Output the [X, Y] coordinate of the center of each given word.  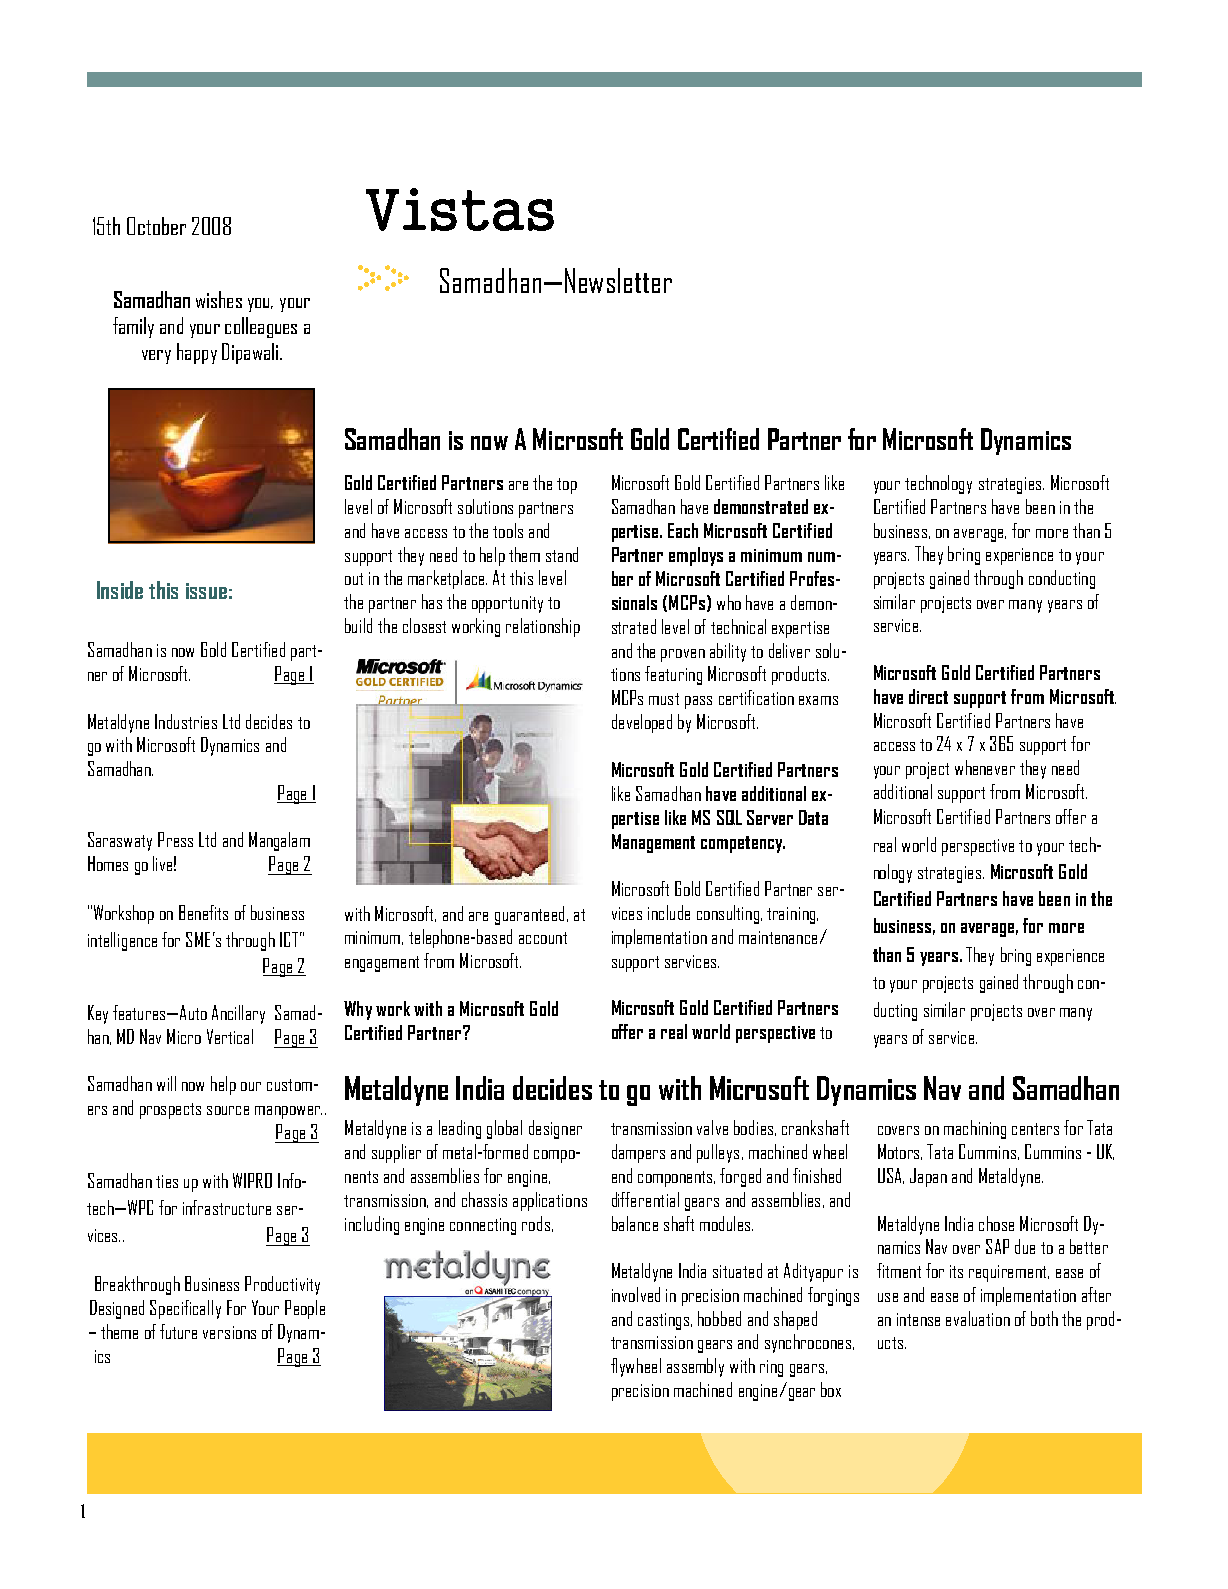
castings [665, 1321]
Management [653, 843]
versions [229, 1332]
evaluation [978, 1318]
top [567, 486]
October [156, 226]
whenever [985, 767]
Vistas [460, 209]
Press [175, 839]
